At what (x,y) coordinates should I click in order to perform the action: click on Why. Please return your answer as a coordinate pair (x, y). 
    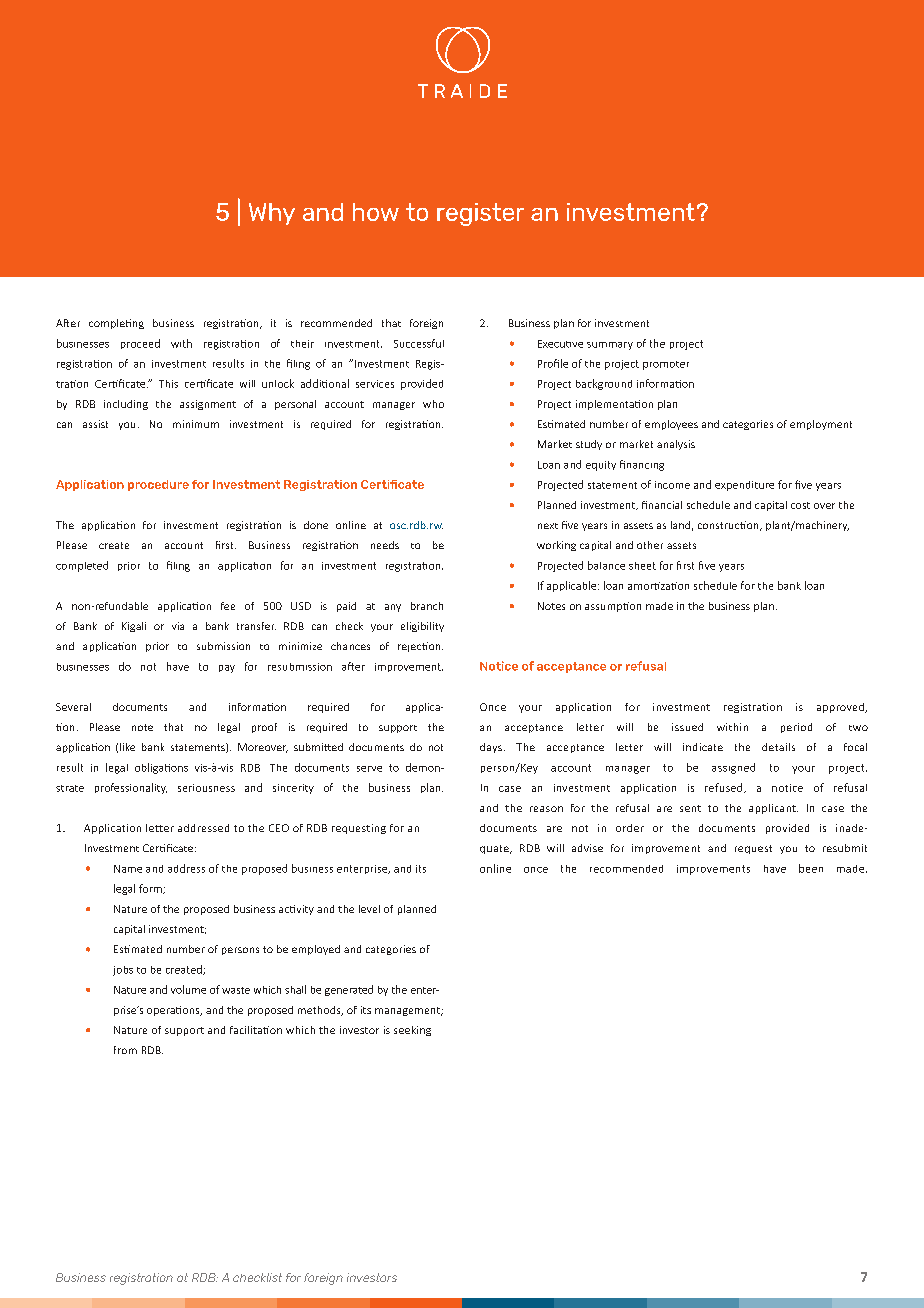
    Looking at the image, I should click on (272, 214).
